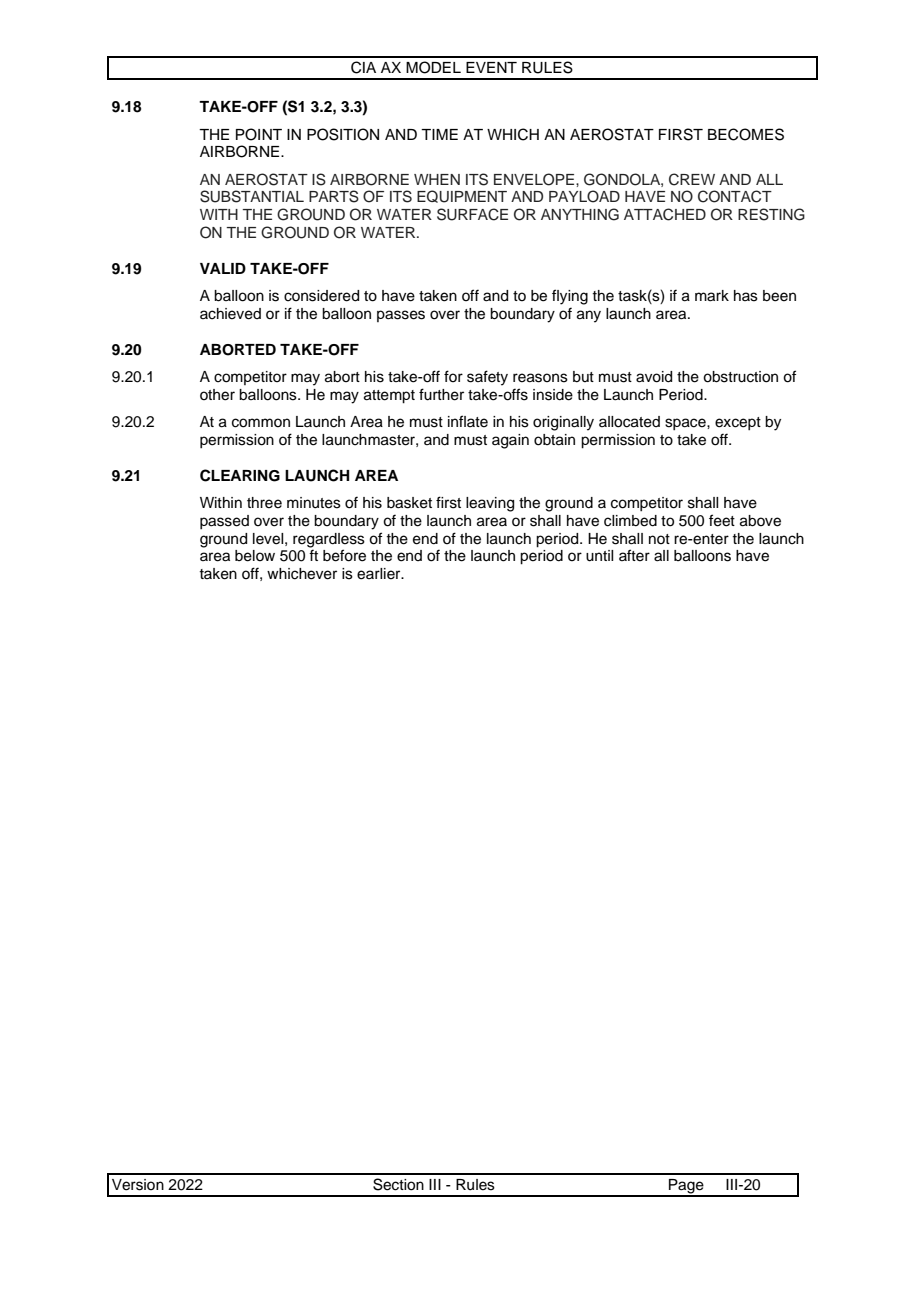 The width and height of the screenshot is (924, 1308). What do you see at coordinates (599, 556) in the screenshot?
I see `until` at bounding box center [599, 556].
